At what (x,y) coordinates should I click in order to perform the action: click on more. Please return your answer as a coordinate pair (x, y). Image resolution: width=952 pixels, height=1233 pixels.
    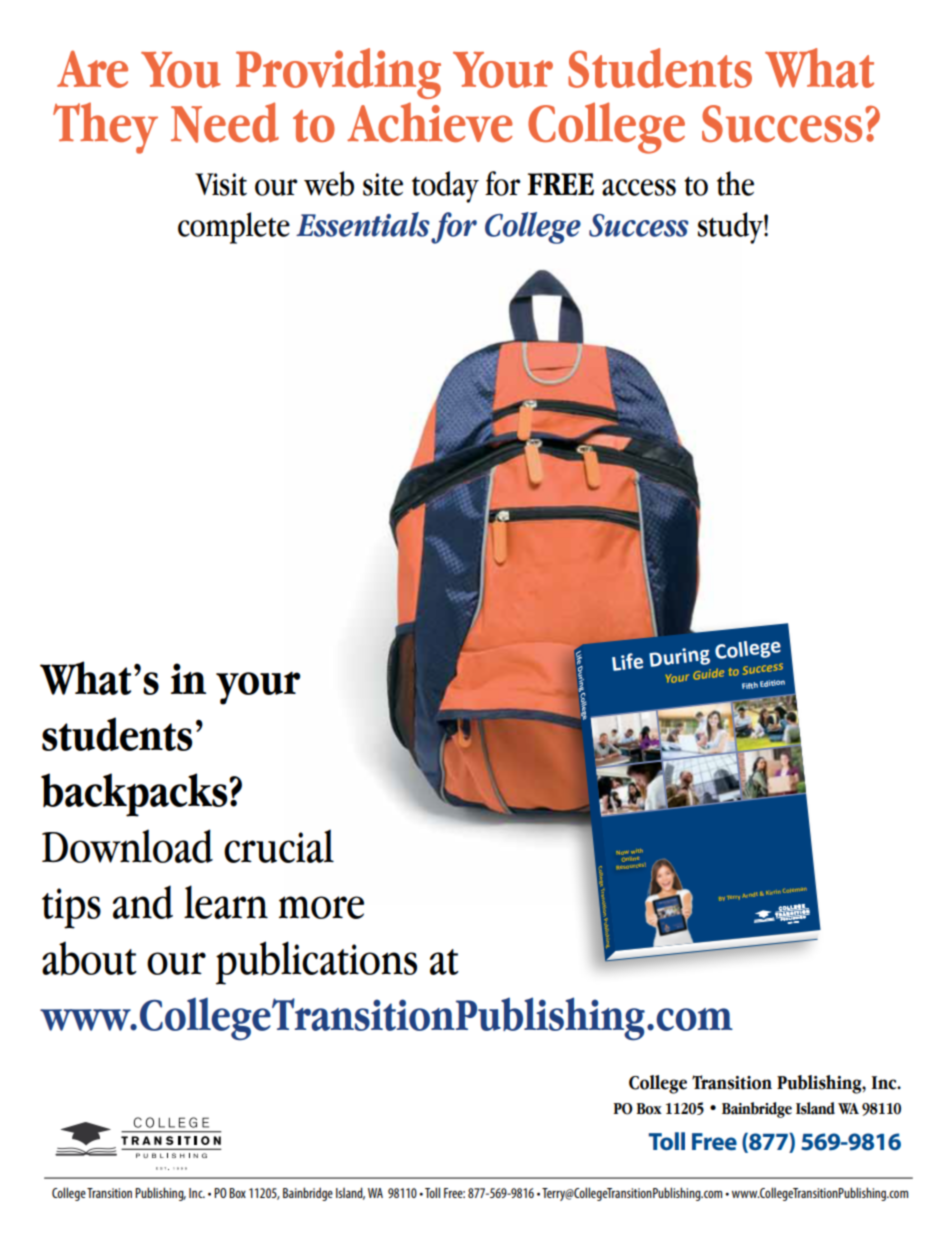
    Looking at the image, I should click on (321, 907).
